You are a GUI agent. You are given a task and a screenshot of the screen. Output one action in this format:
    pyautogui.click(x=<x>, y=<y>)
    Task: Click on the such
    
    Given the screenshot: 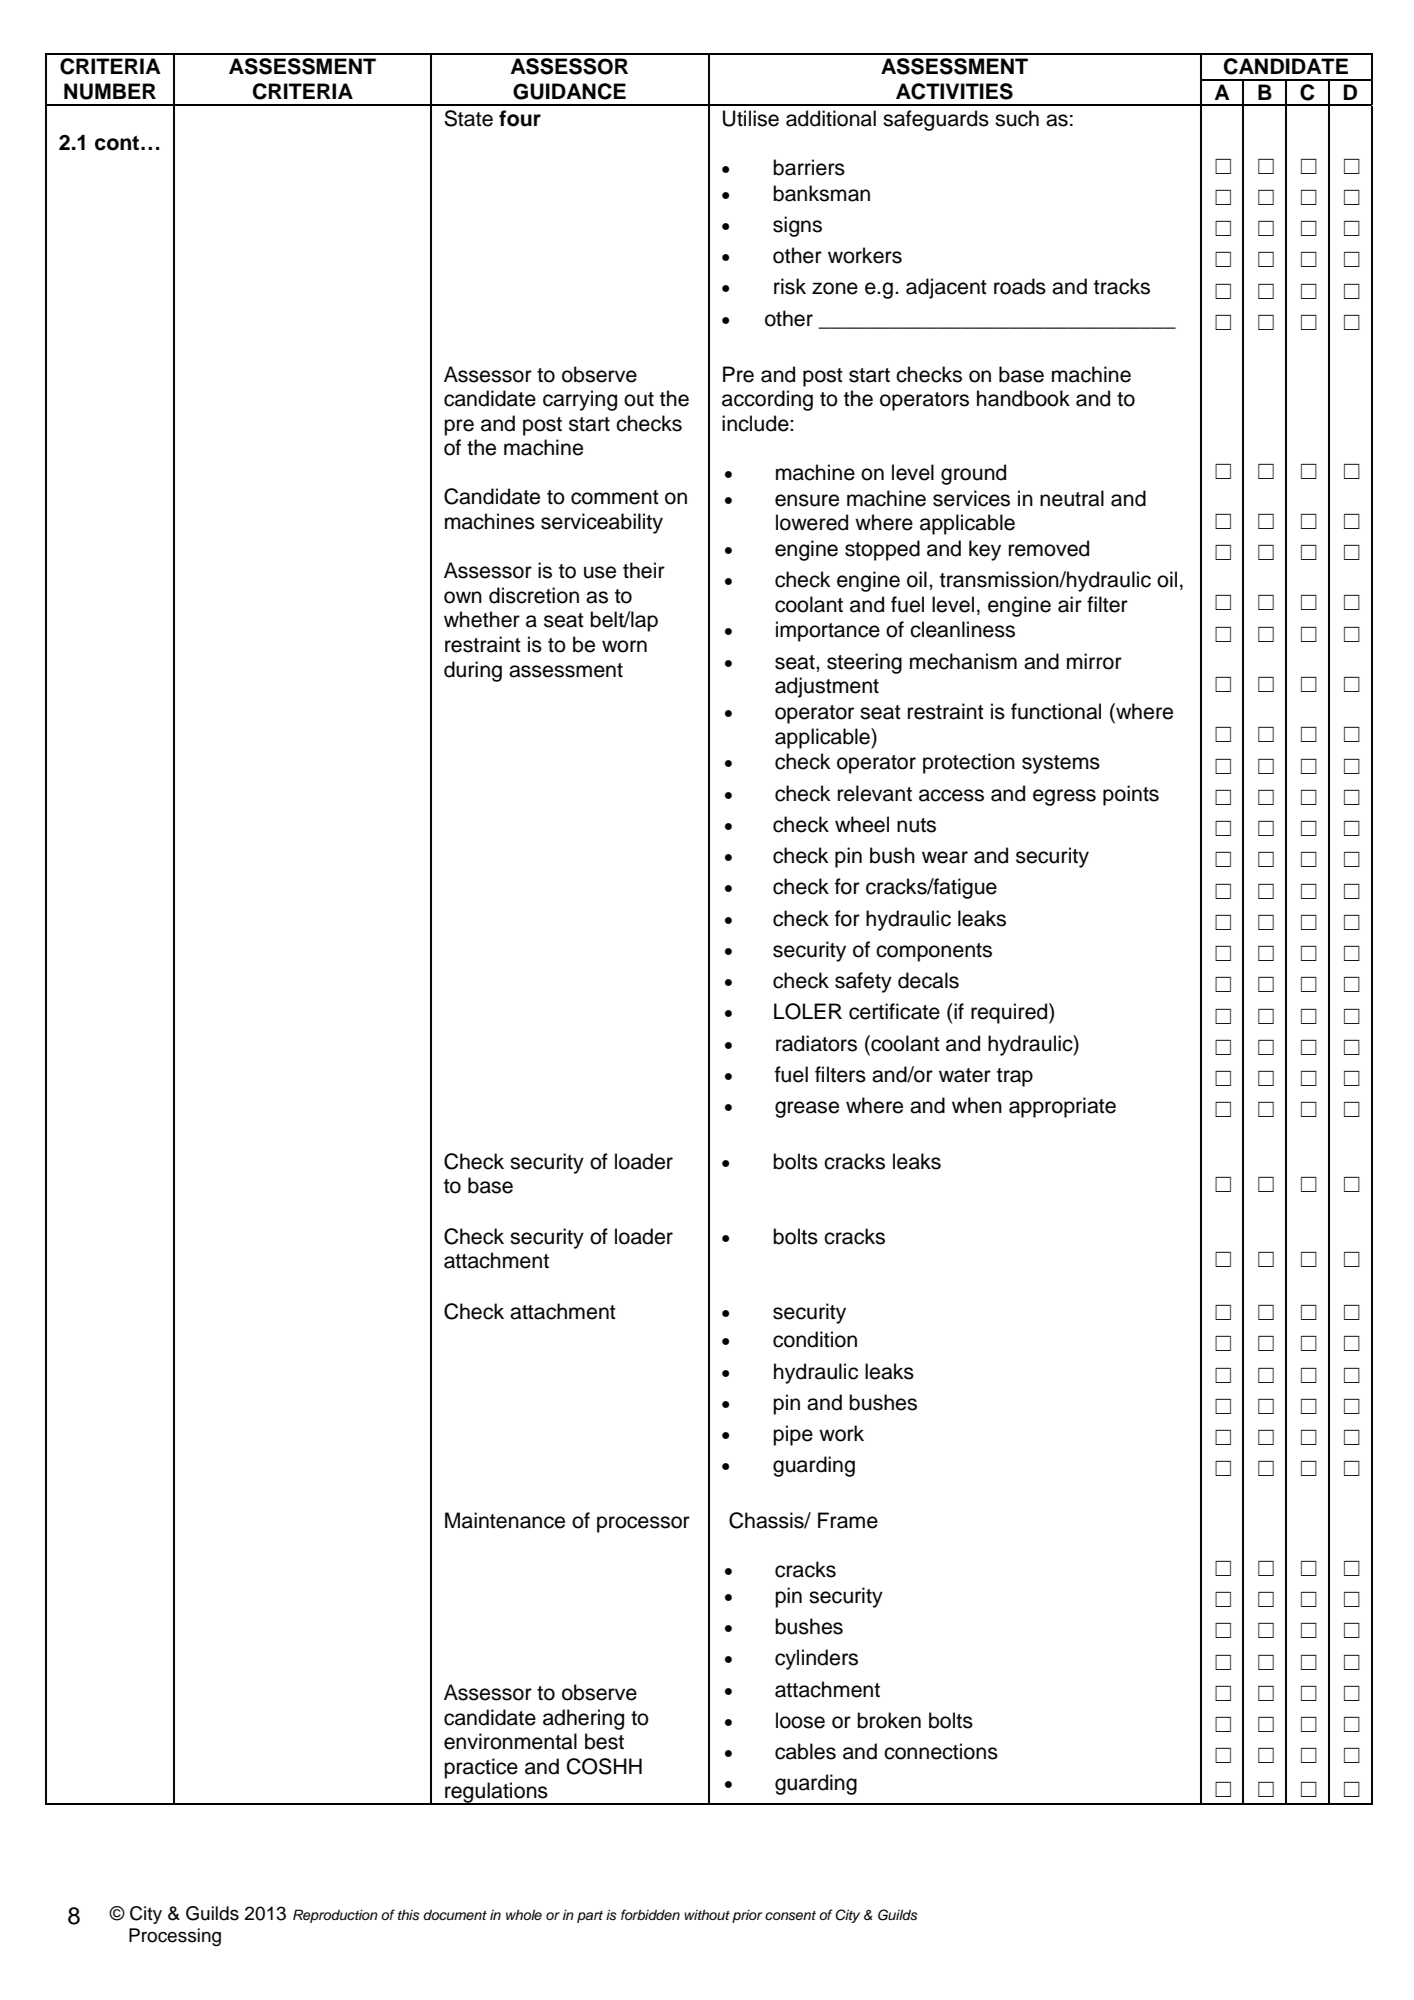 What is the action you would take?
    pyautogui.click(x=1017, y=118)
